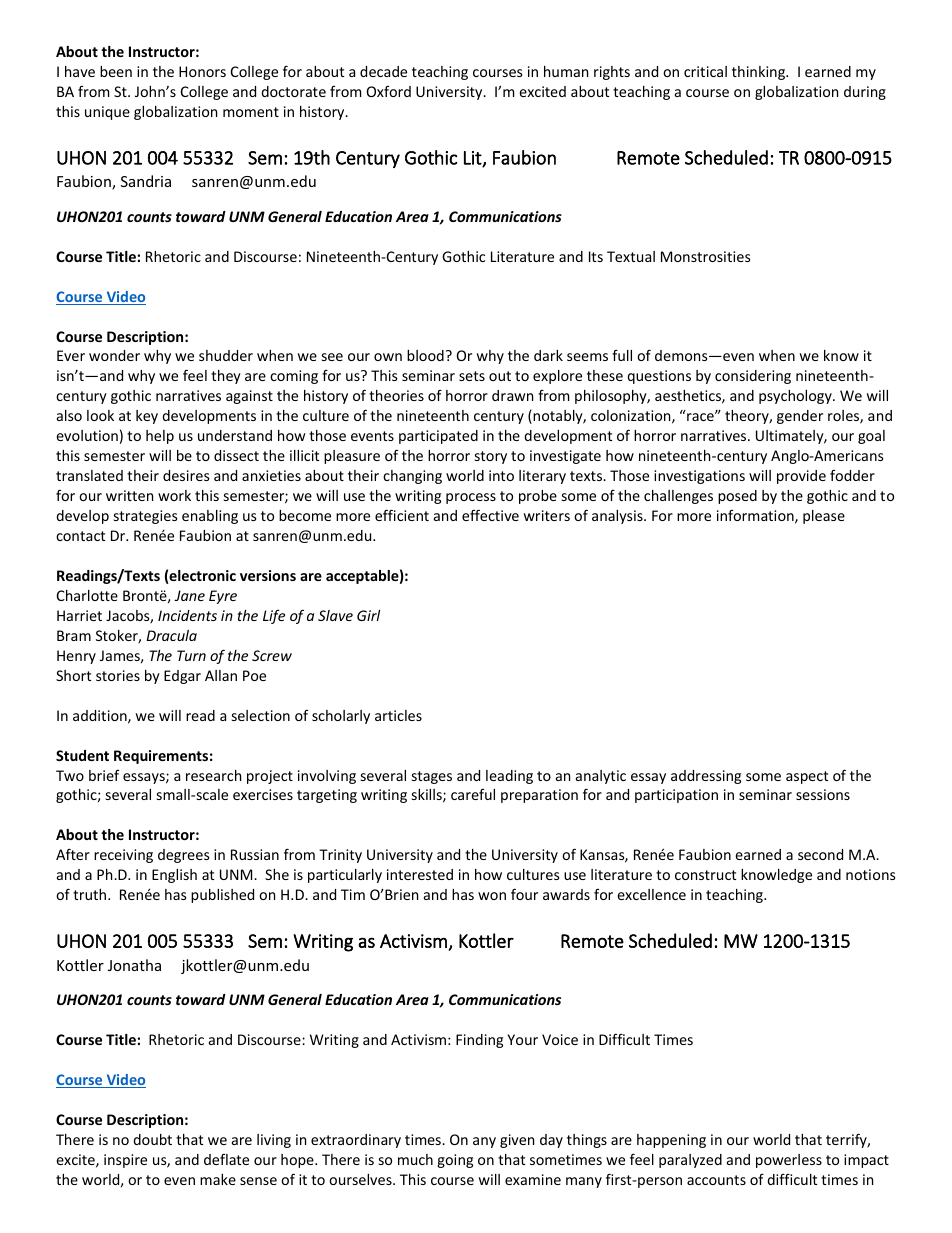 This document has height=1233, width=952. What do you see at coordinates (160, 437) in the document?
I see `help` at bounding box center [160, 437].
